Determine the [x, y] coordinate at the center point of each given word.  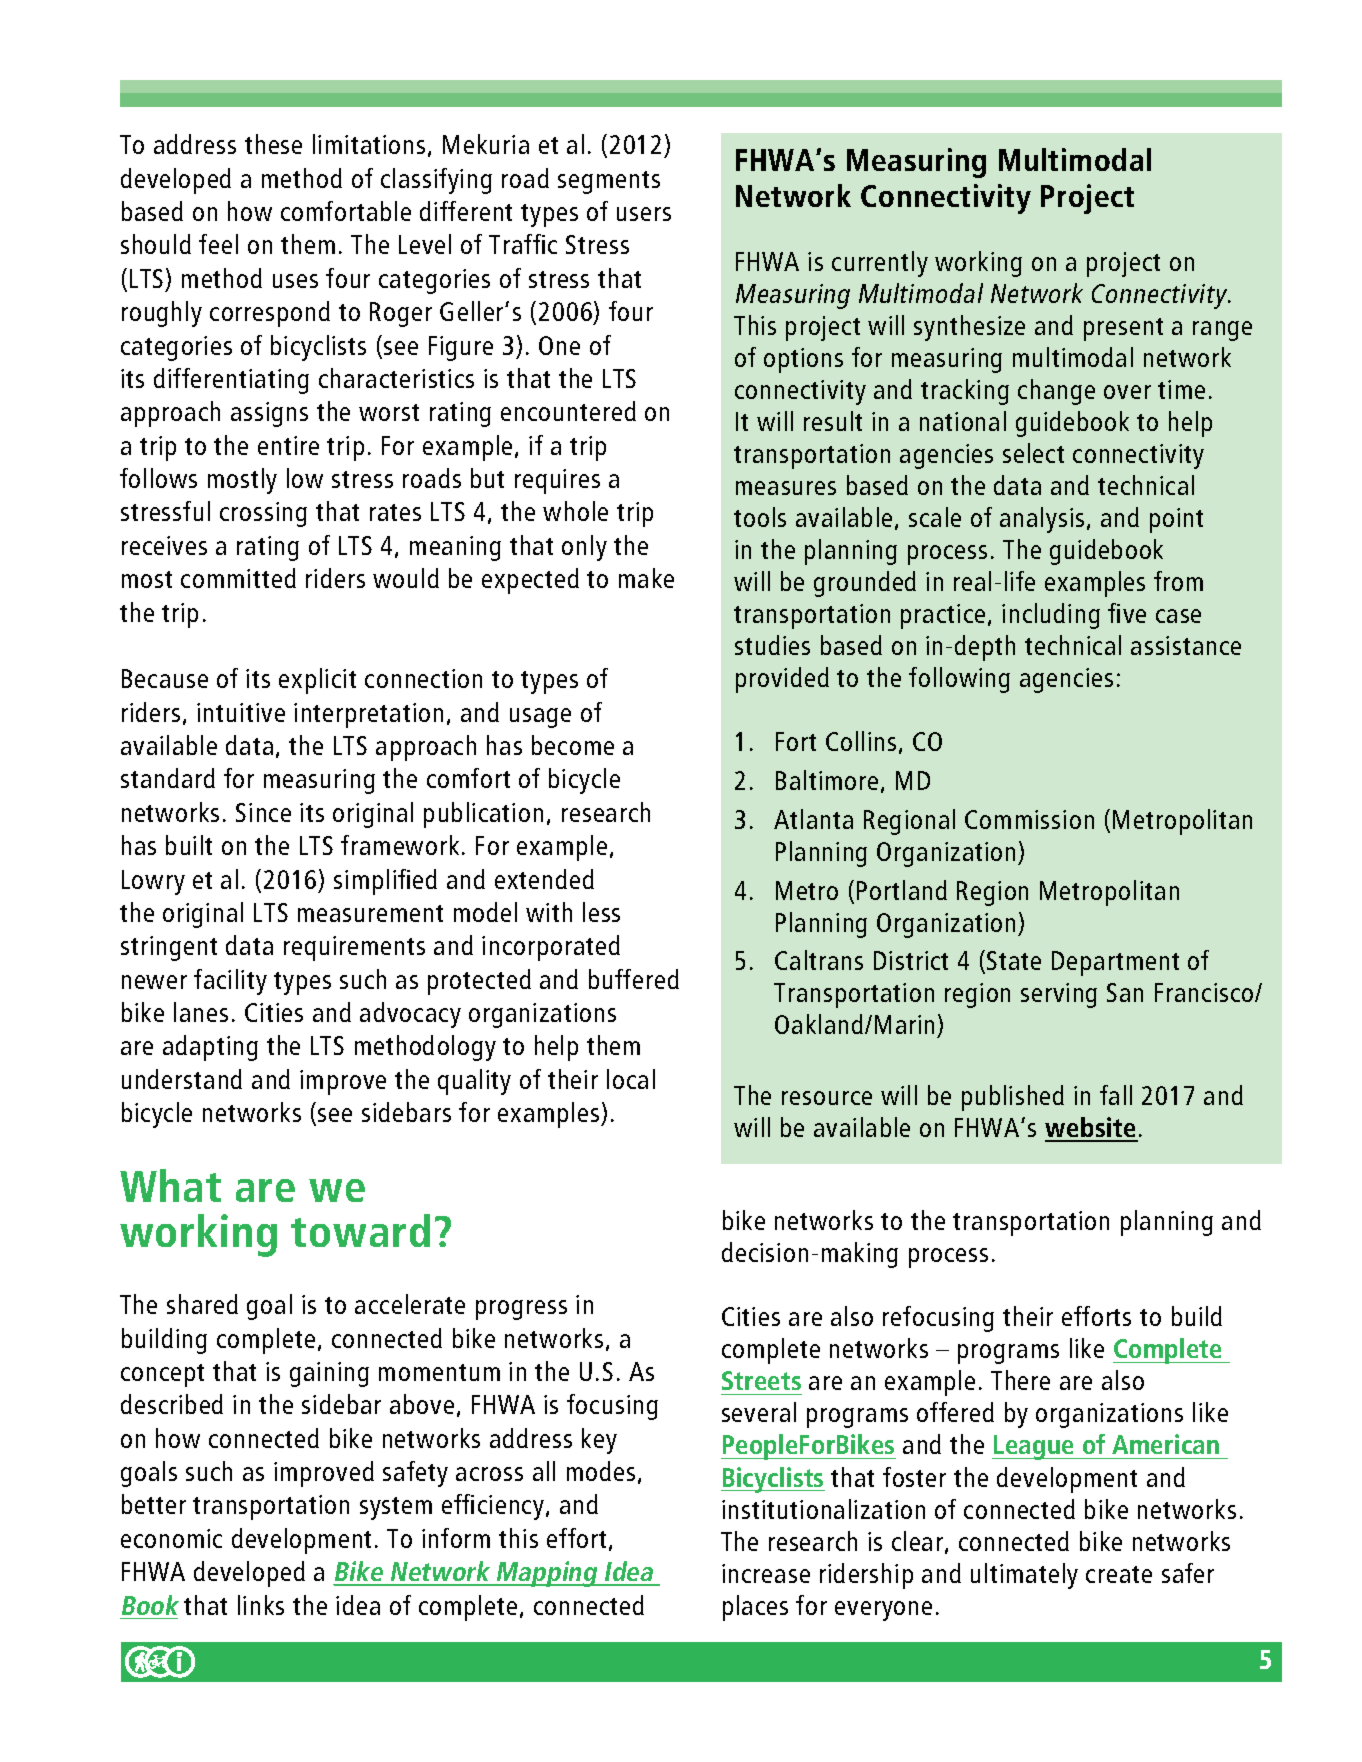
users [644, 214]
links [261, 1605]
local [631, 1079]
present [1123, 329]
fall [1116, 1095]
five [1127, 613]
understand [182, 1079]
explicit [317, 681]
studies [772, 645]
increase [766, 1573]
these [273, 144]
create [1119, 1574]
